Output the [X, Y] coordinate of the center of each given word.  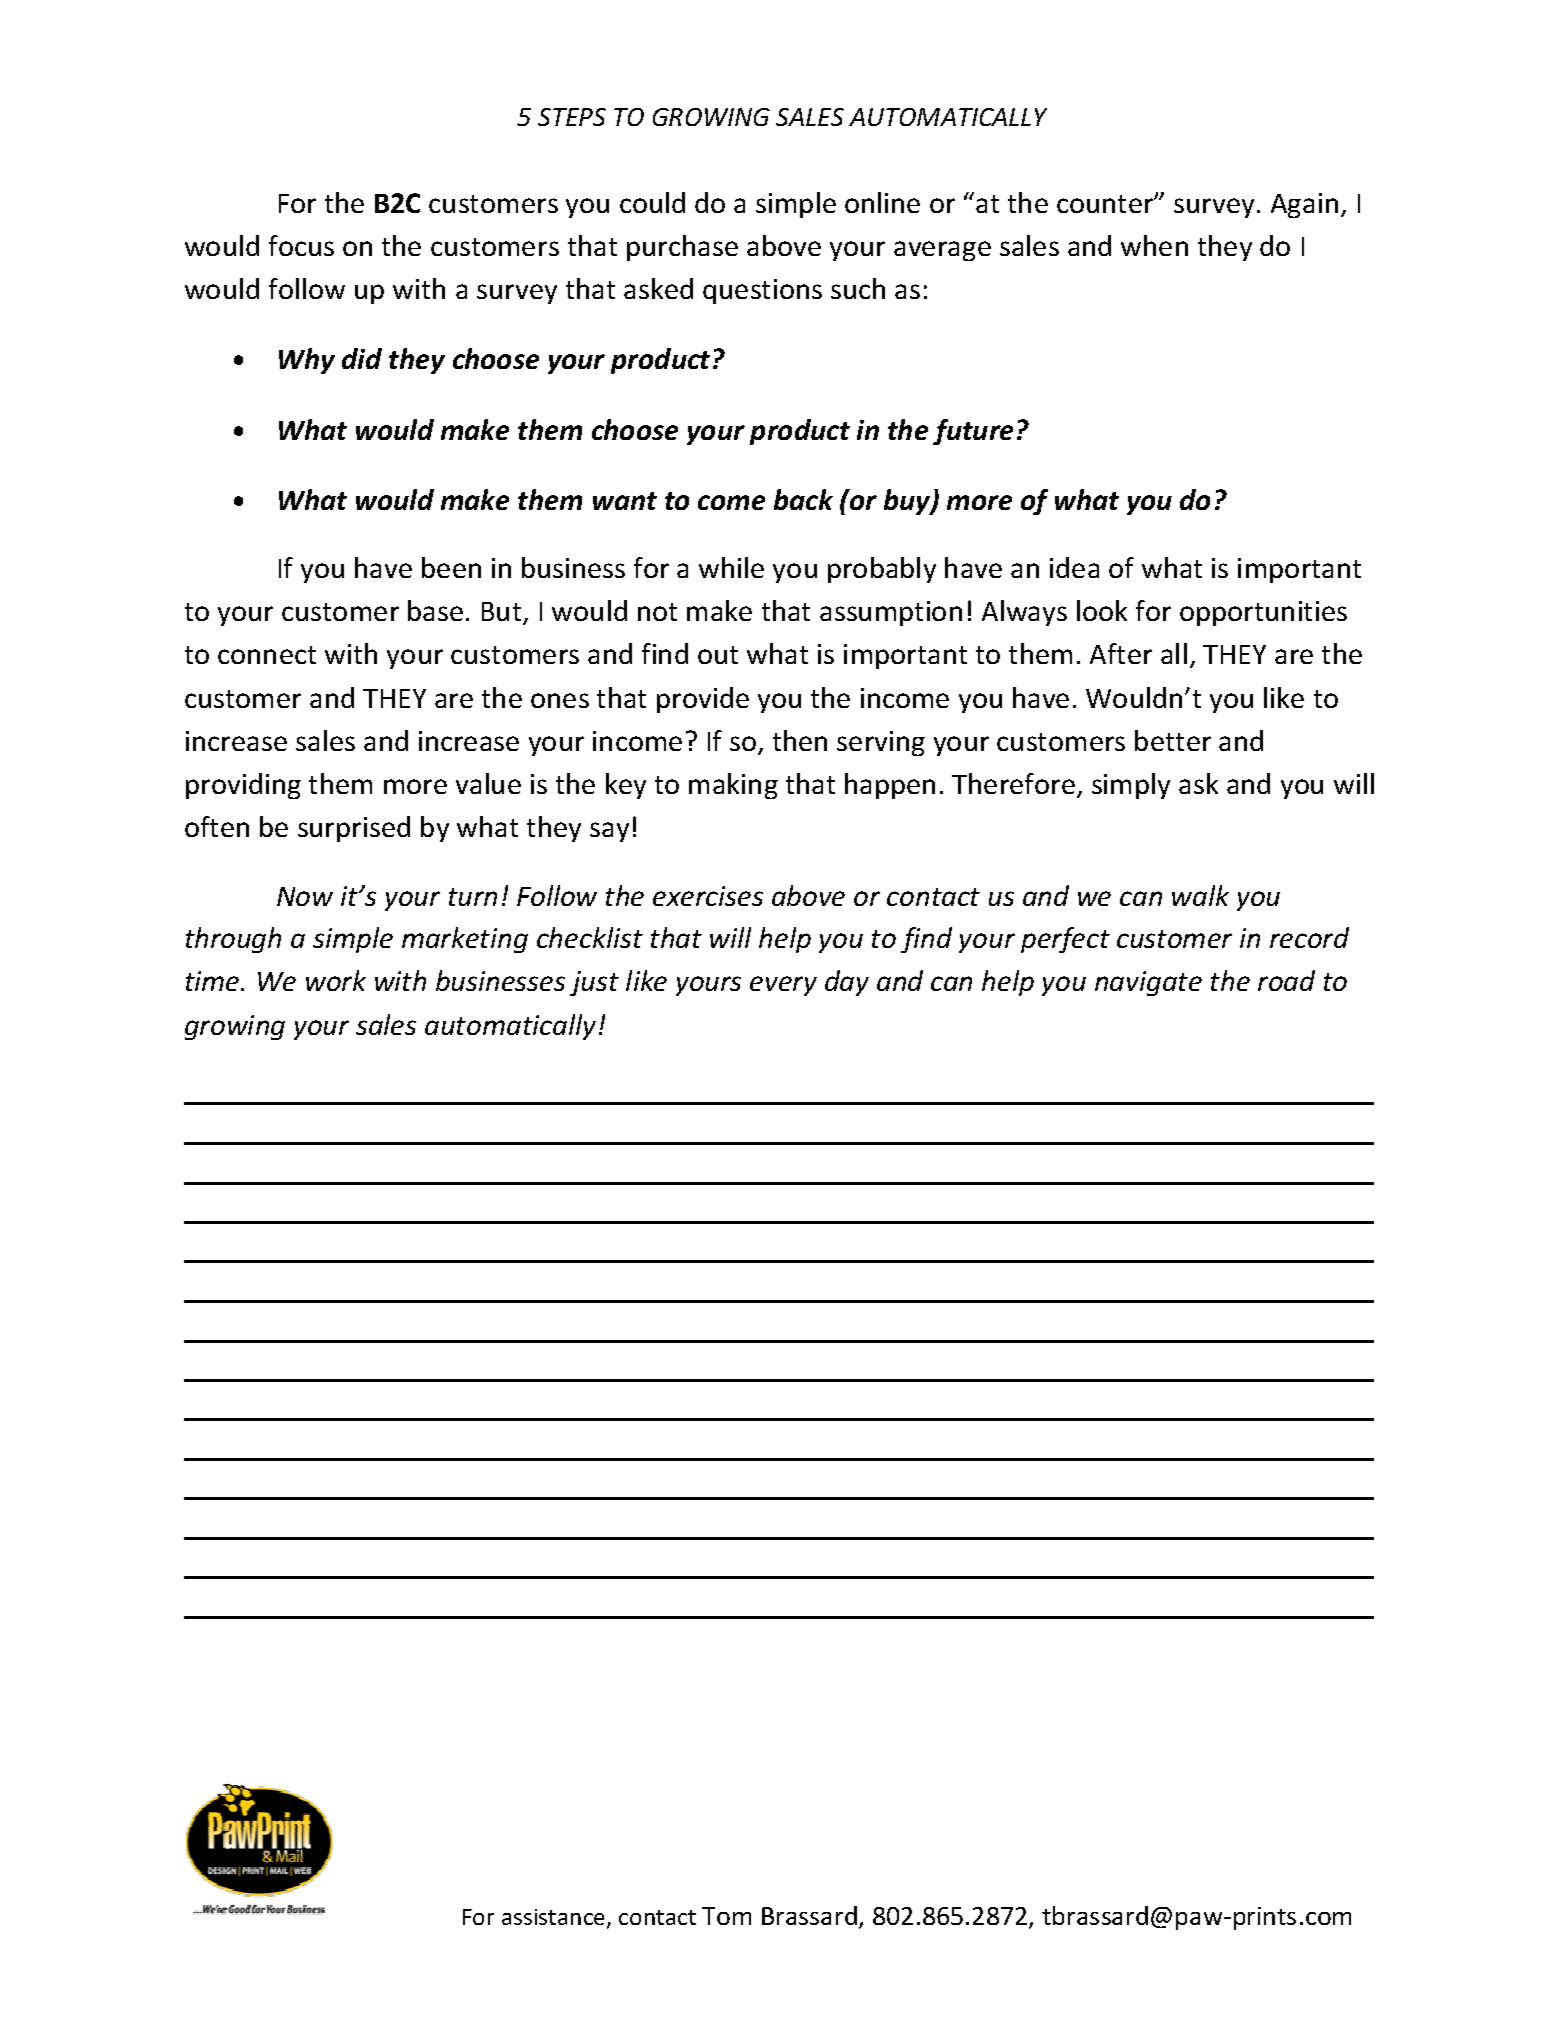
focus [301, 245]
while [731, 567]
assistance [555, 1918]
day [847, 983]
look [1102, 610]
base [435, 610]
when [1154, 245]
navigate [1148, 983]
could [652, 202]
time [214, 981]
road [1286, 980]
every [783, 986]
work [336, 980]
